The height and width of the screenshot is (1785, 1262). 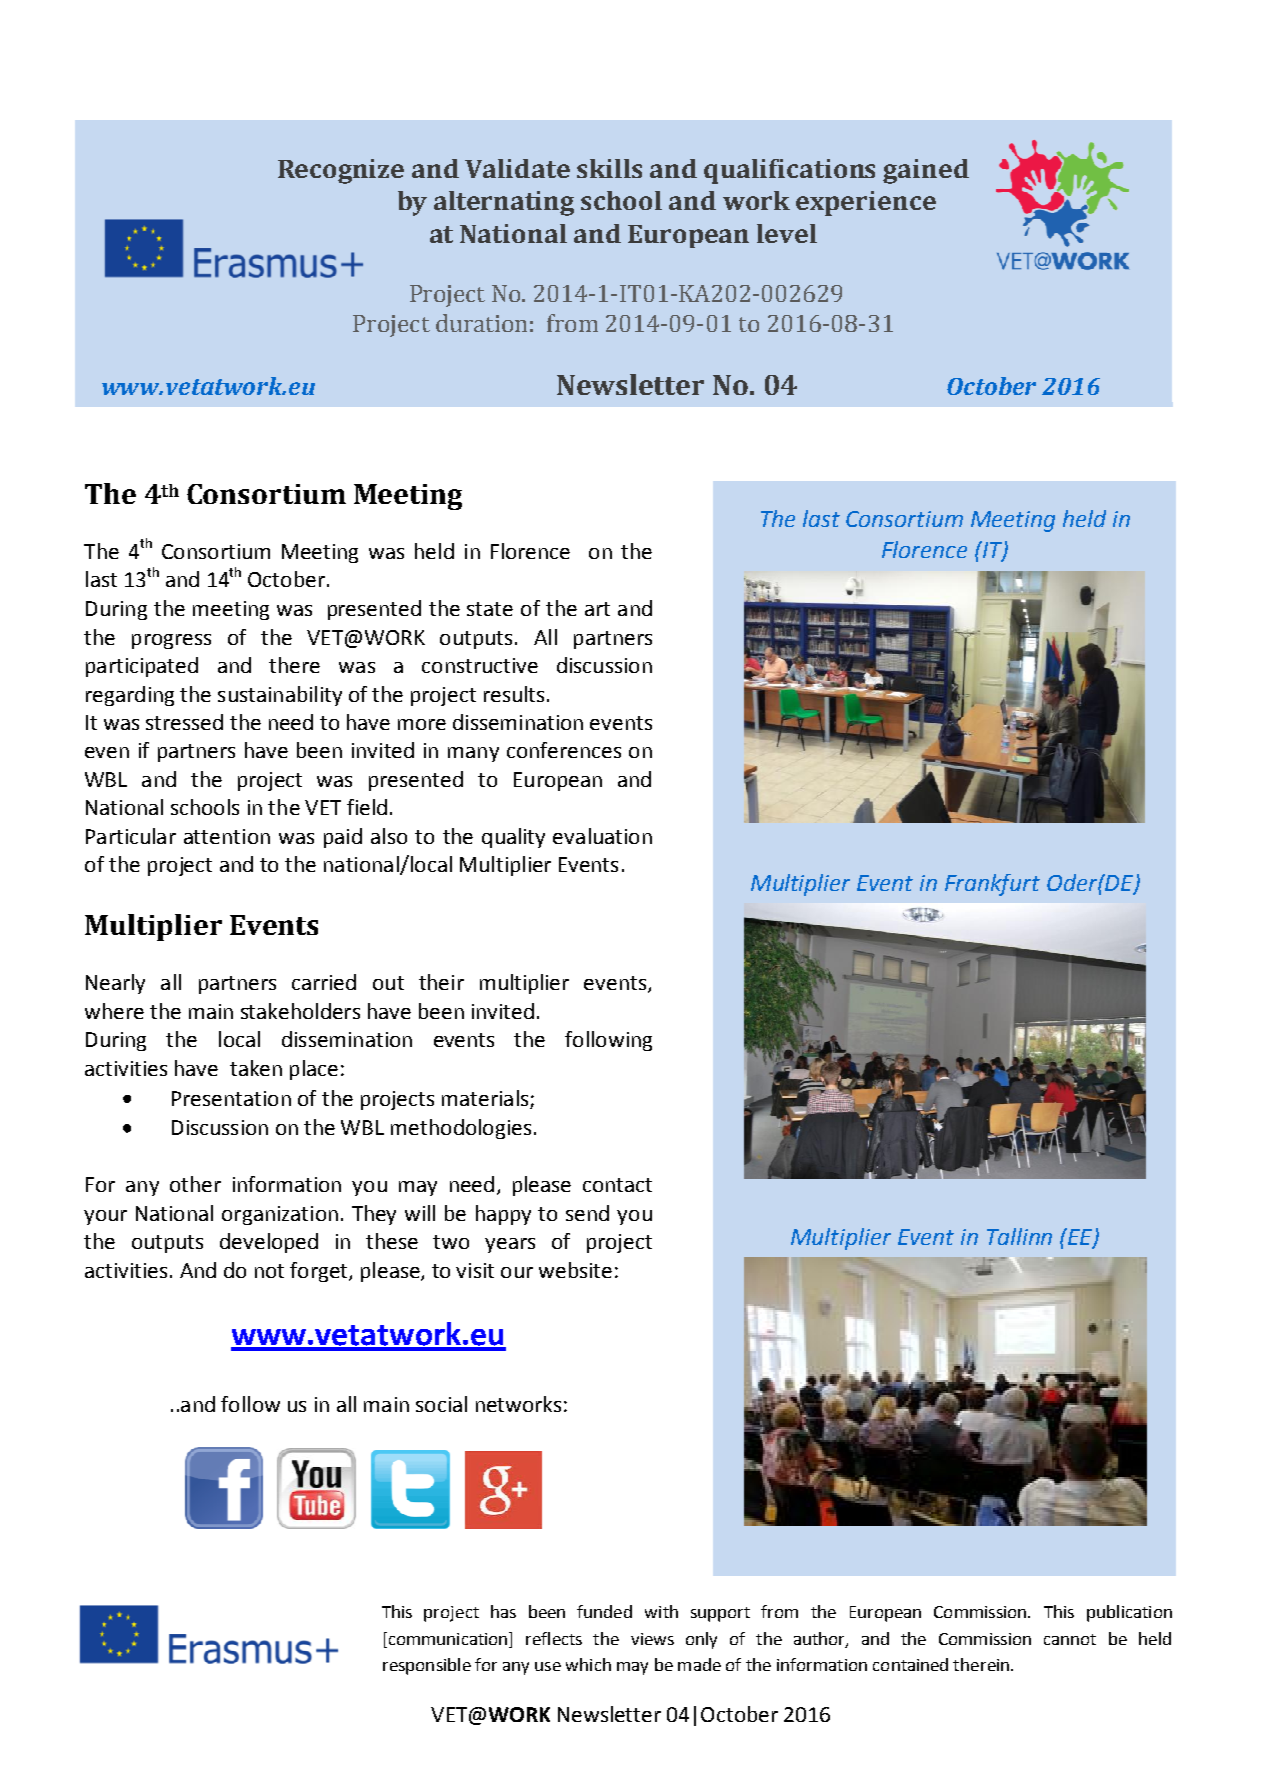 What do you see at coordinates (609, 168) in the screenshot?
I see `skills` at bounding box center [609, 168].
